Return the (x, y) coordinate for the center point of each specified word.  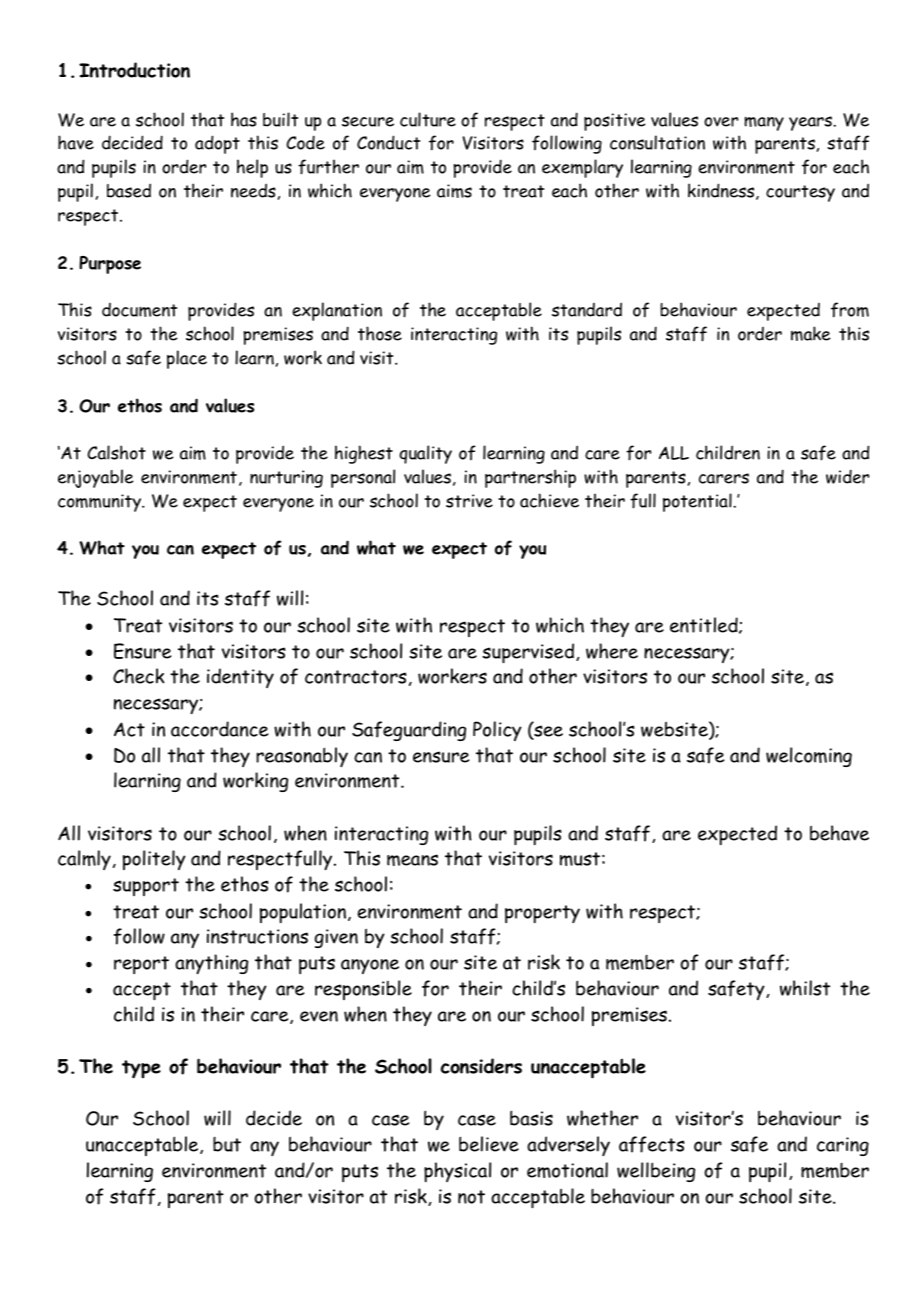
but (227, 1144)
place (187, 359)
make (811, 333)
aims (454, 191)
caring (843, 1146)
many (764, 124)
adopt (217, 144)
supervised (528, 653)
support (146, 887)
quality (425, 454)
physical (457, 1172)
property (542, 914)
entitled (705, 625)
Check (139, 676)
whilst (805, 988)
